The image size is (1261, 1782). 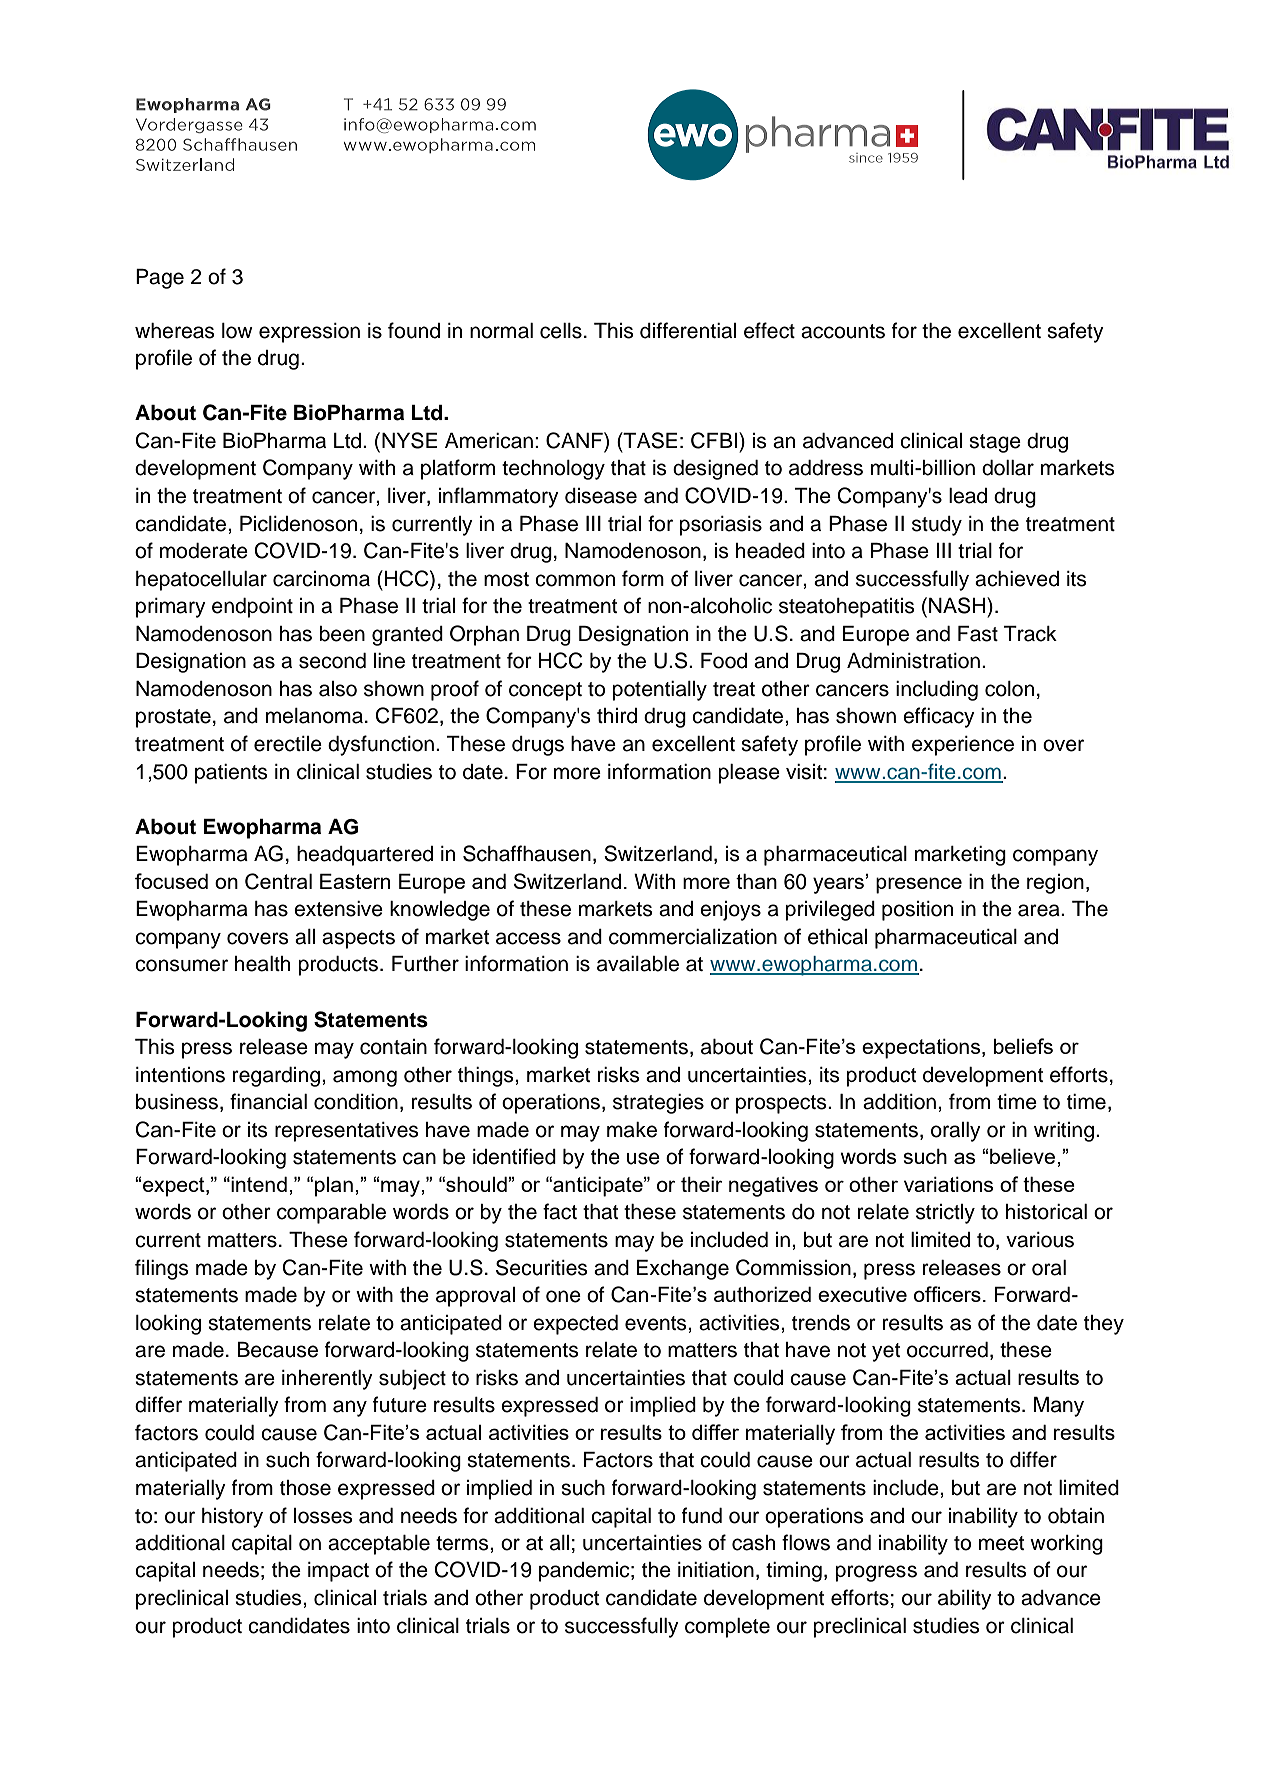 I want to click on whereas, so click(x=175, y=331).
